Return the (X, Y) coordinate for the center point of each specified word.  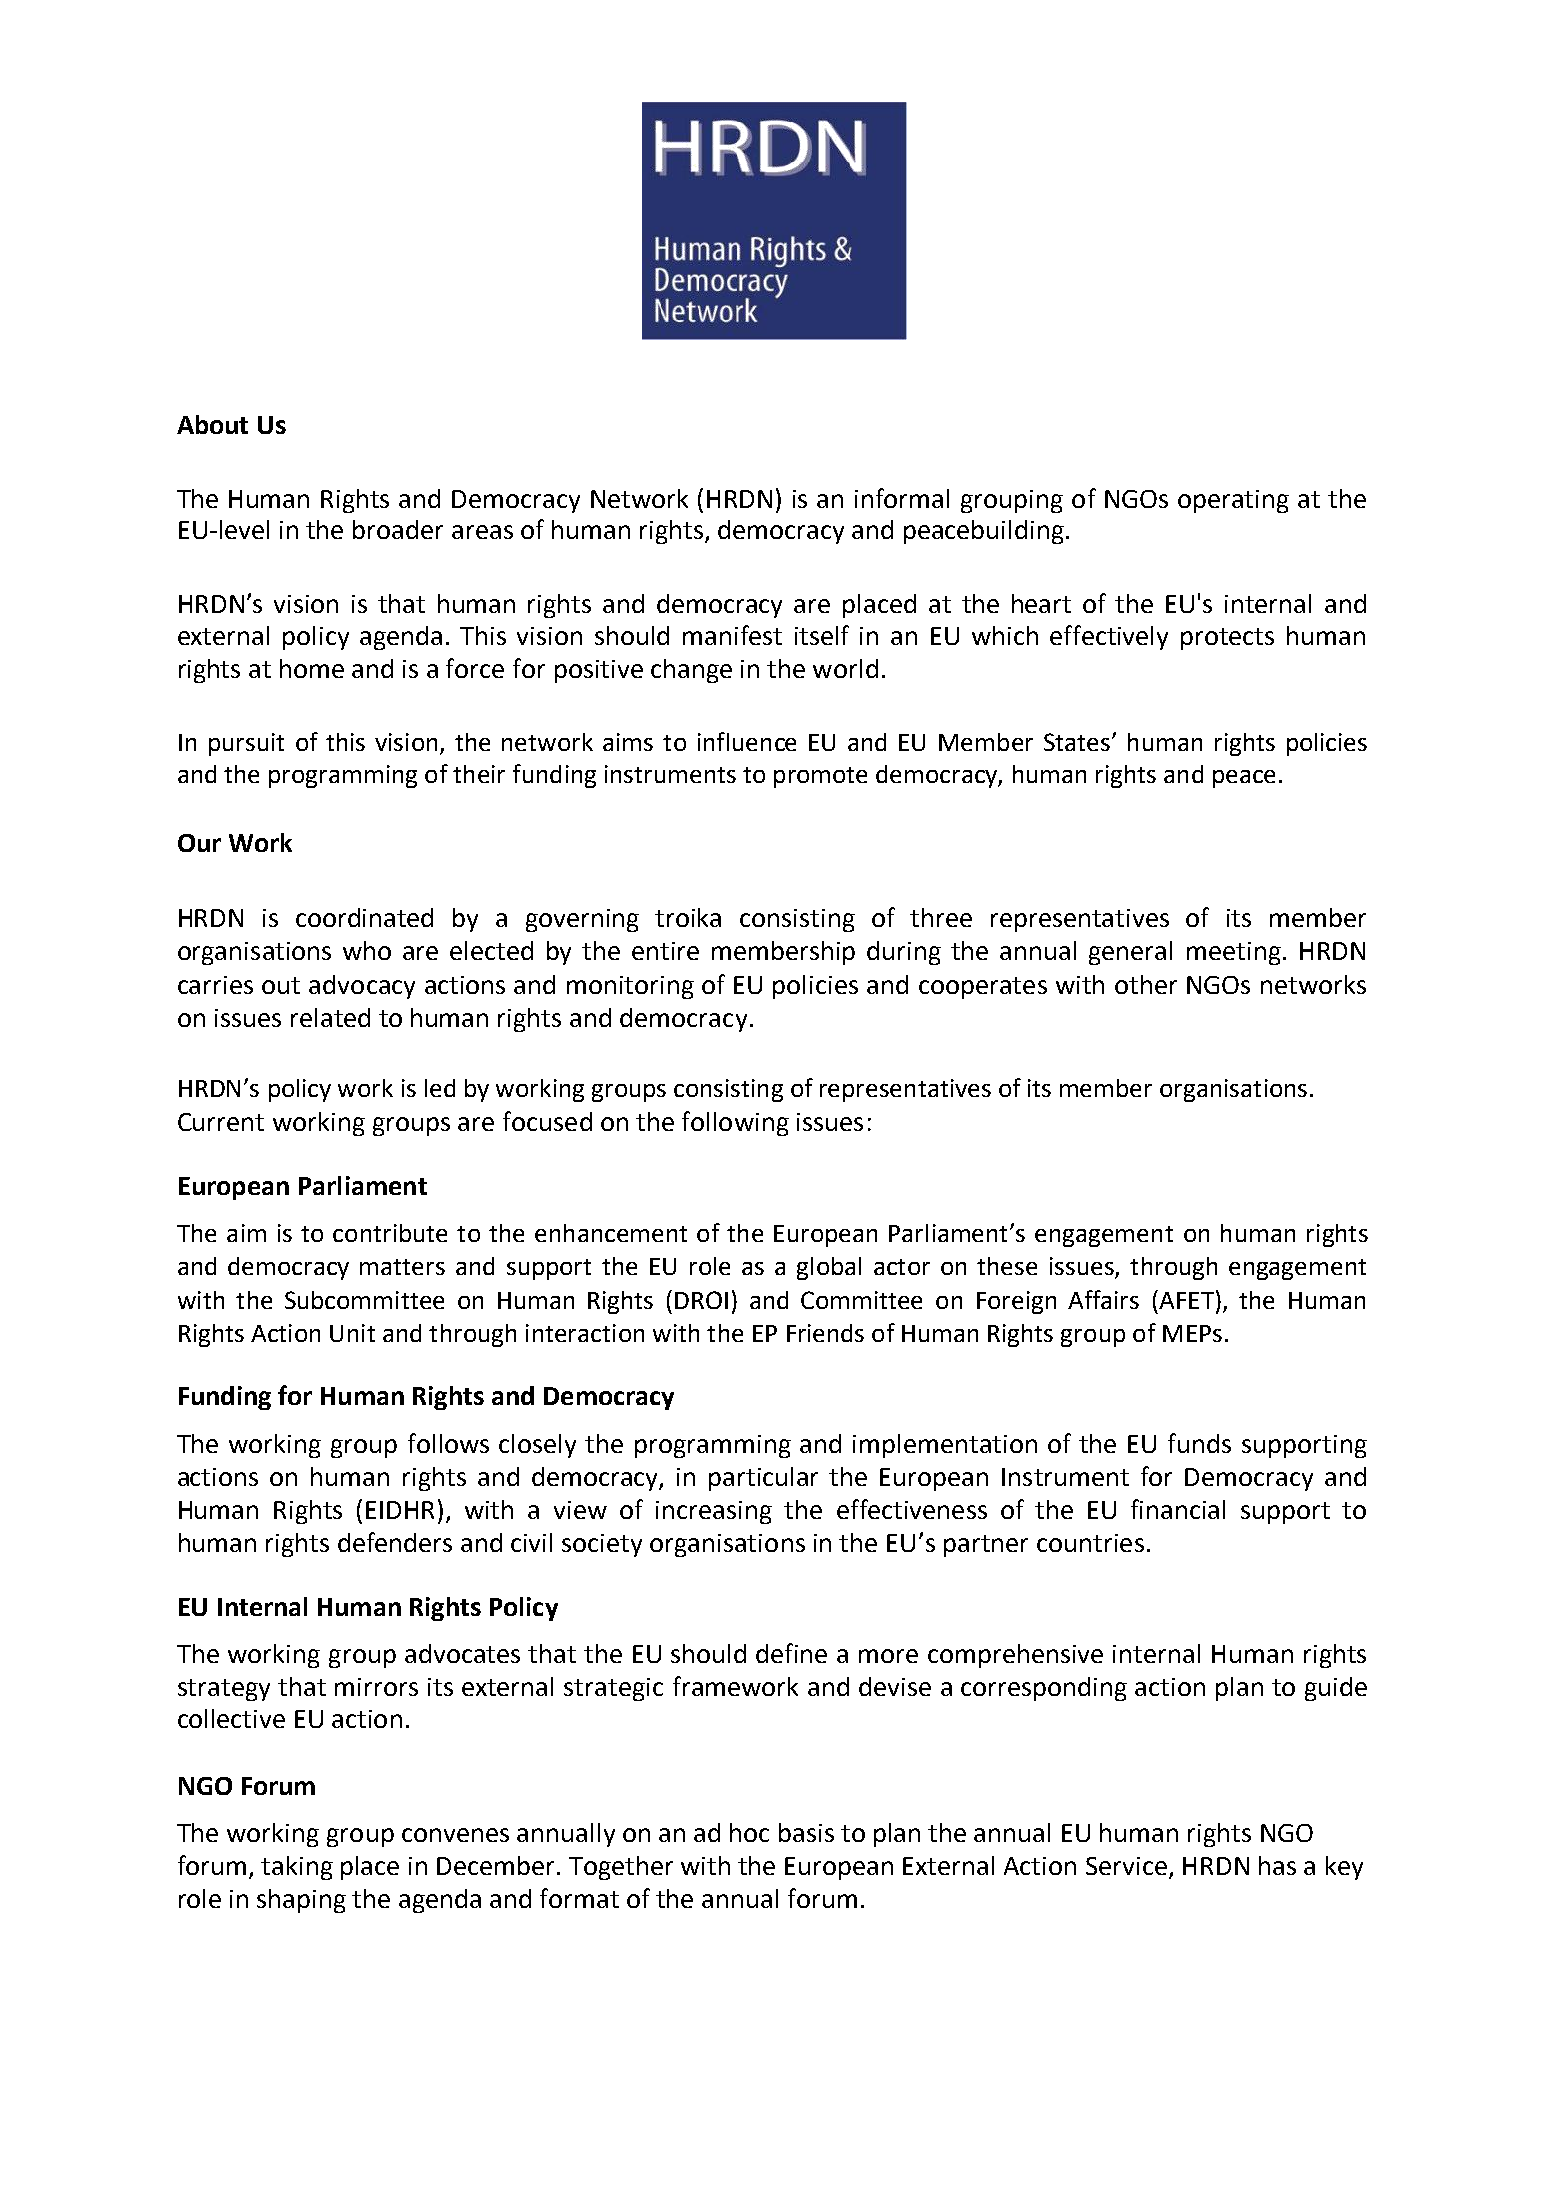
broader (398, 529)
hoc (749, 1832)
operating (1233, 501)
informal (902, 498)
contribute (390, 1233)
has (1277, 1865)
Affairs (1103, 1299)
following (735, 1123)
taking (297, 1868)
